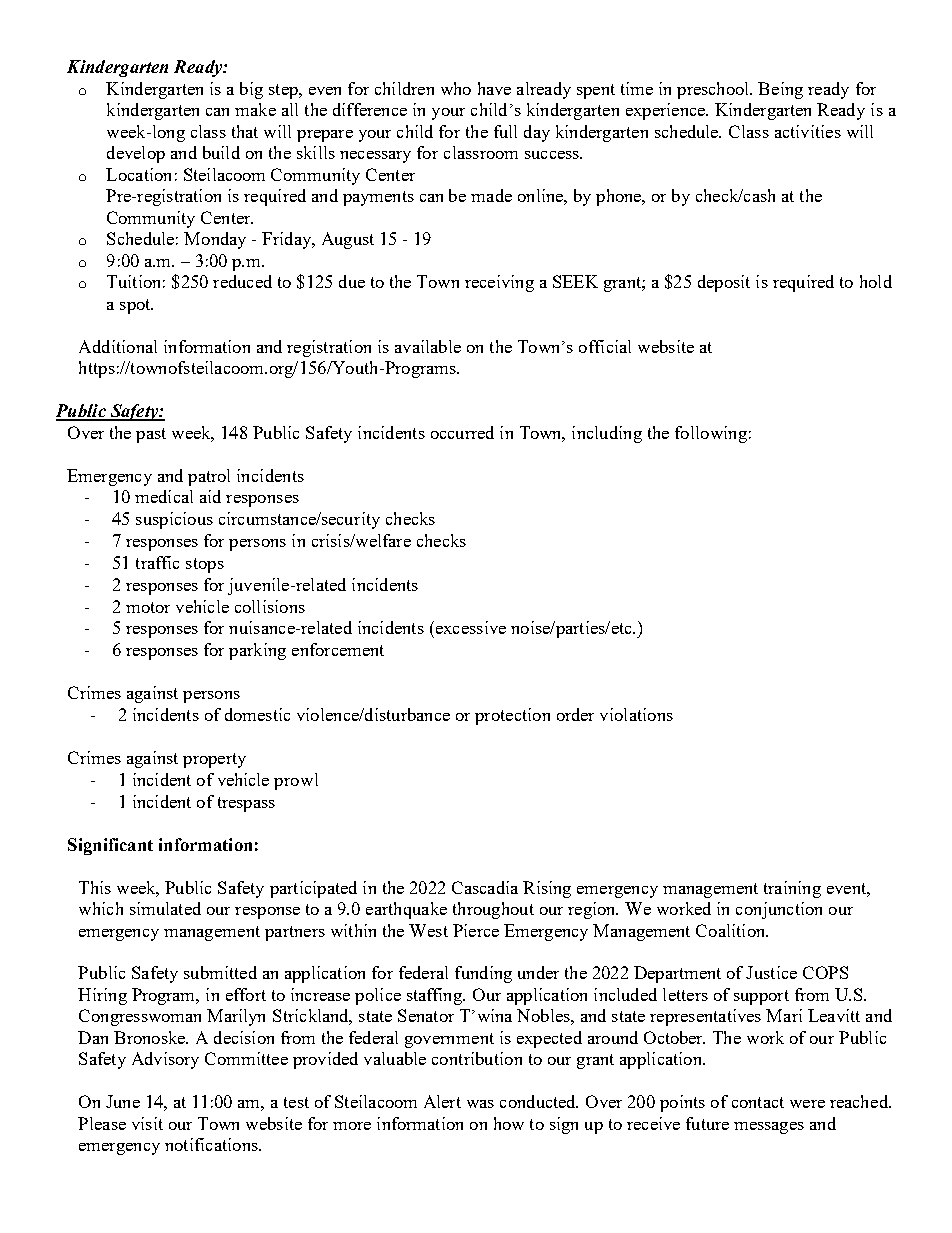  I want to click on messages, so click(769, 1128).
